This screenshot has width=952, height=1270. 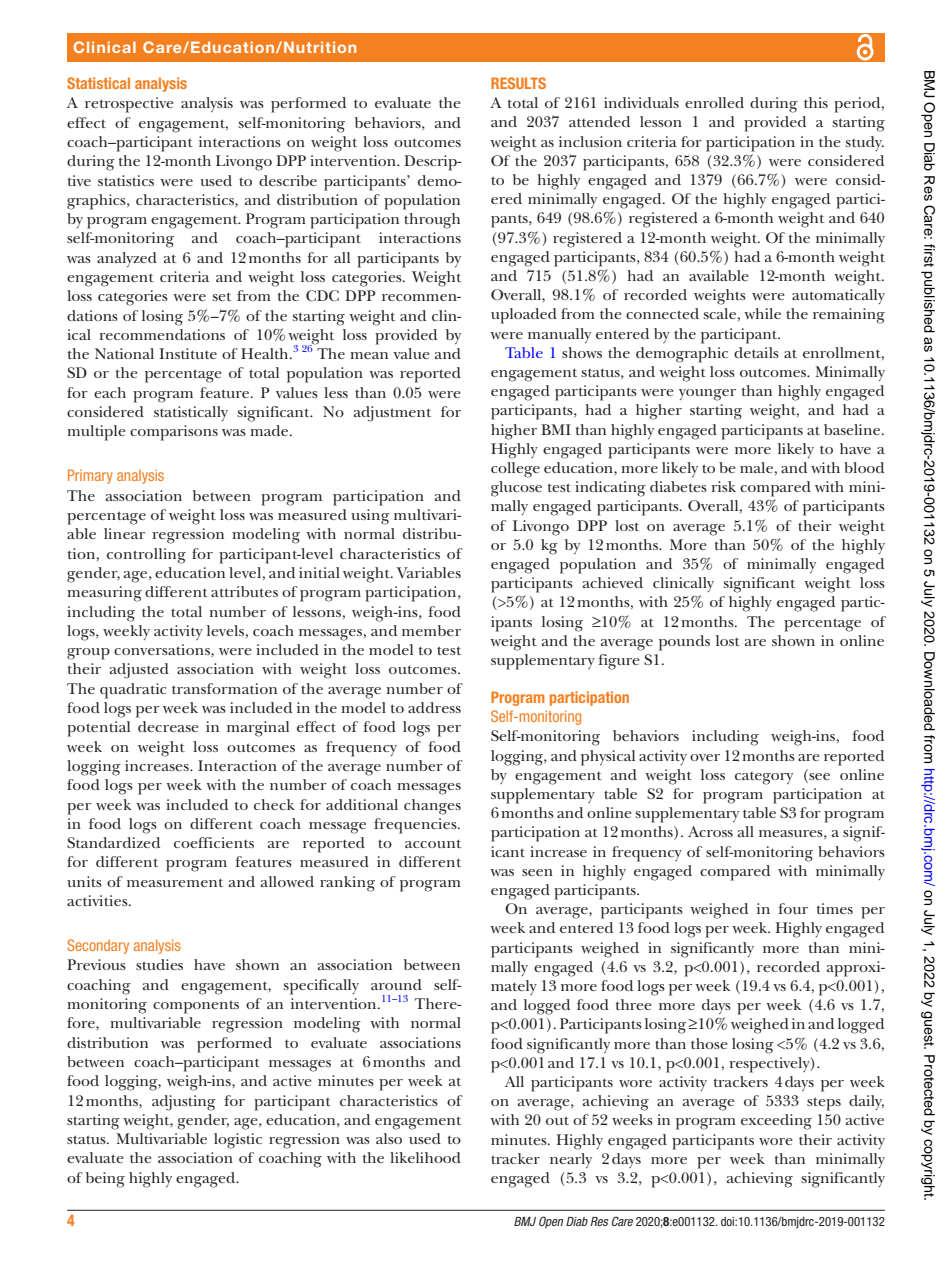 I want to click on seen, so click(x=537, y=872).
